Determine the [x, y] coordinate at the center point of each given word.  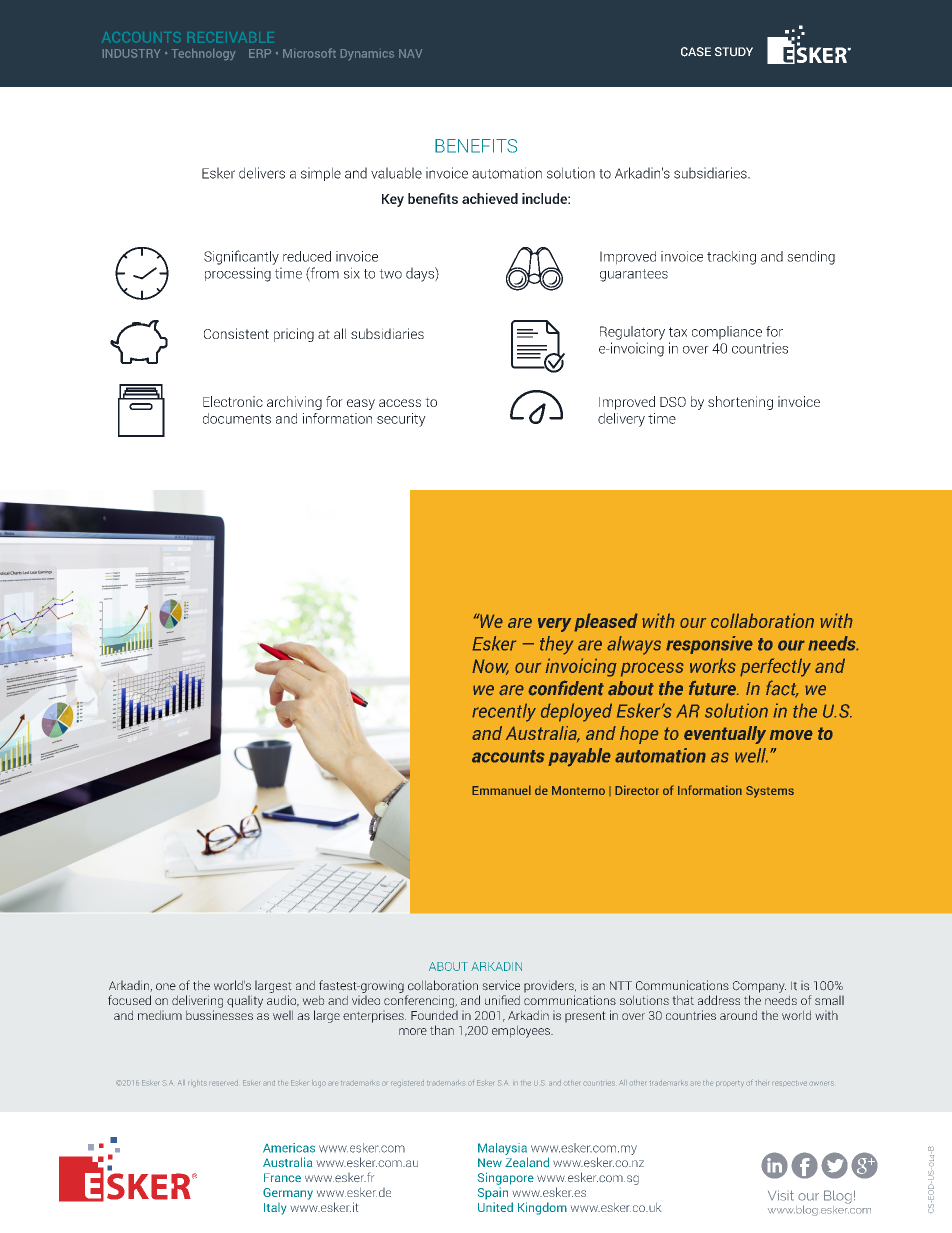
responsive [709, 645]
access [400, 403]
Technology [203, 54]
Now [490, 667]
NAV [410, 53]
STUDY [734, 52]
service [501, 985]
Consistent [236, 333]
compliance [727, 333]
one [166, 987]
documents [237, 418]
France [282, 1177]
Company [759, 987]
